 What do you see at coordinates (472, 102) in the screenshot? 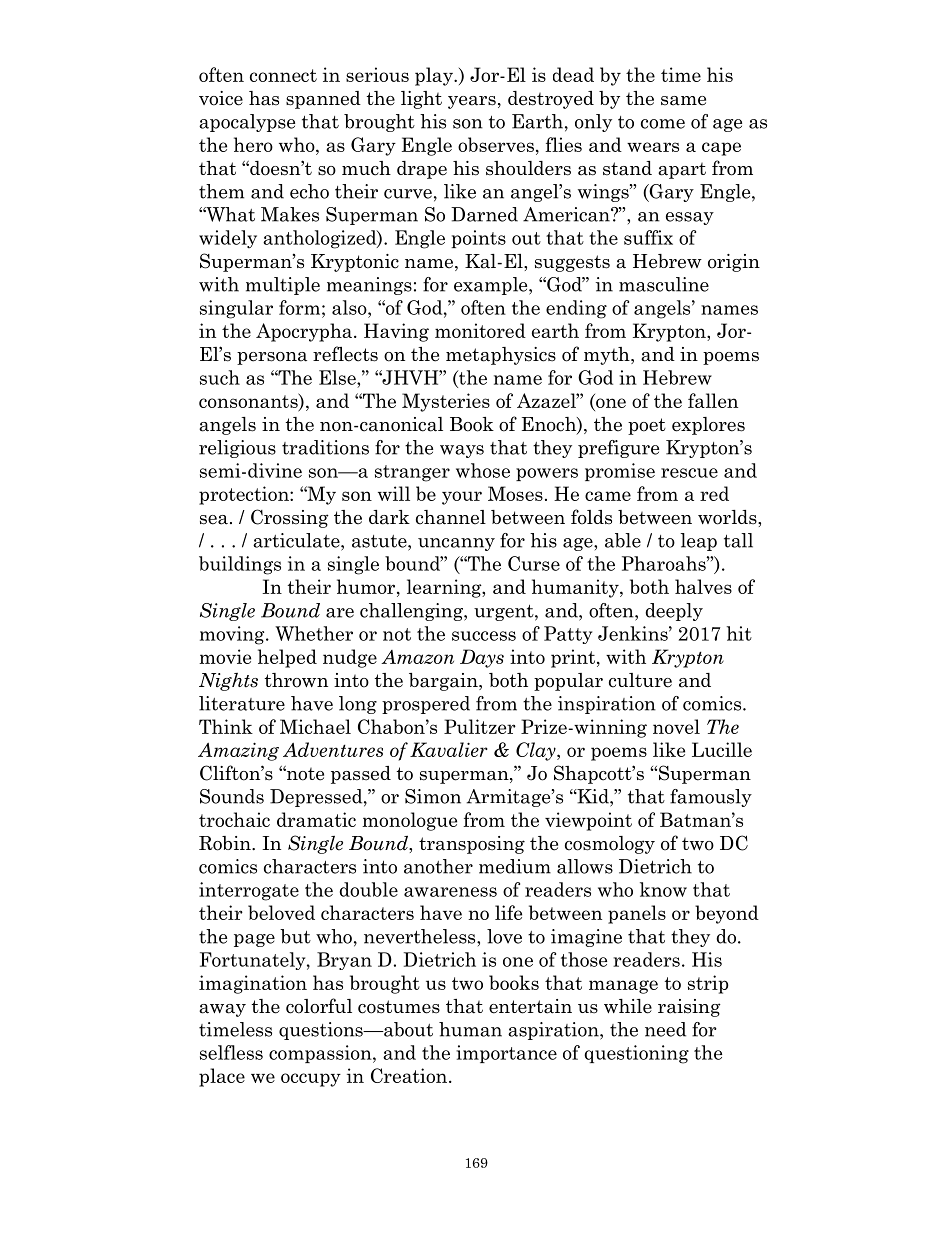
I see `years` at bounding box center [472, 102].
